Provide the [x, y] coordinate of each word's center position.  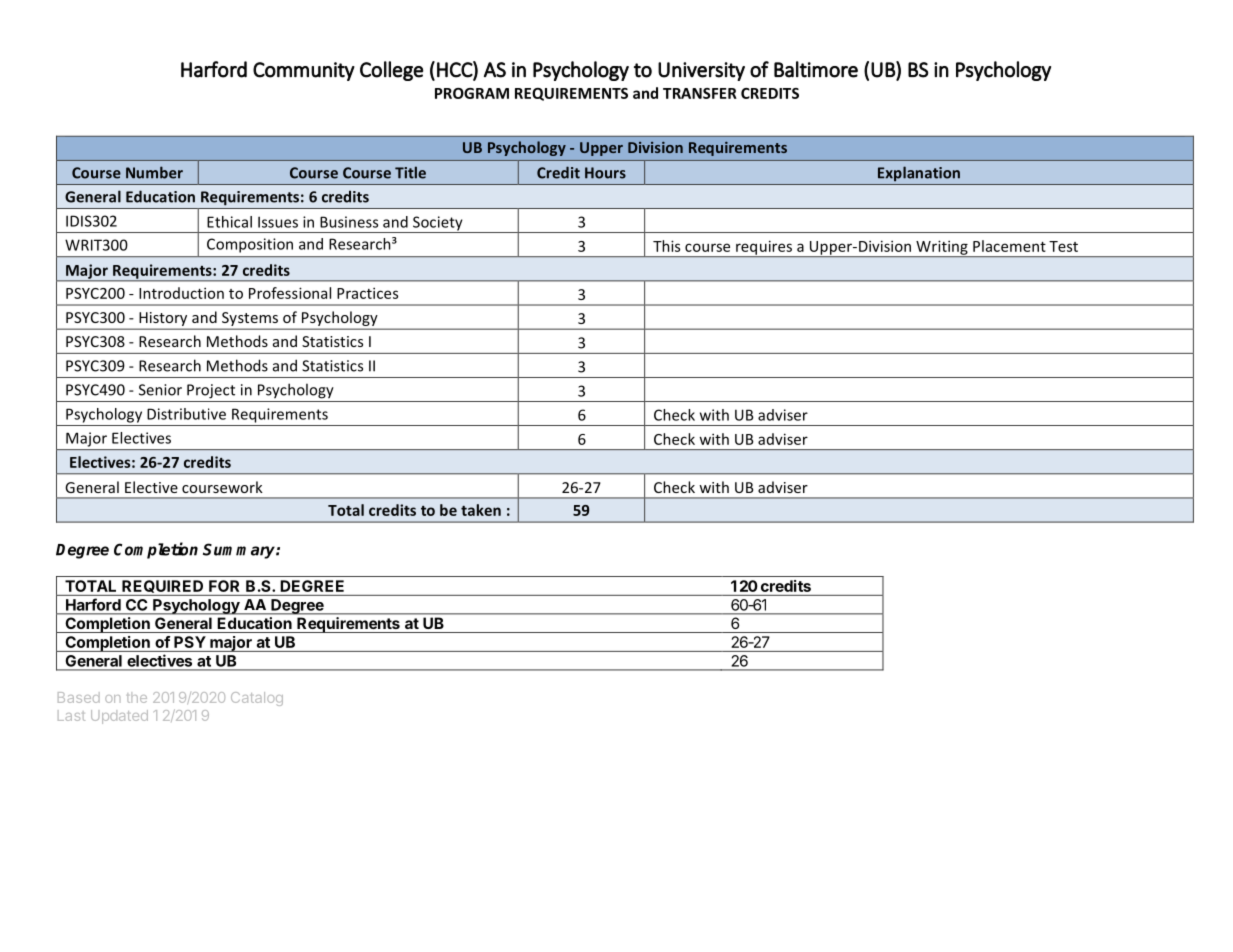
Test [1063, 246]
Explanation [919, 173]
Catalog [257, 699]
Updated [119, 717]
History [163, 319]
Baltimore [816, 69]
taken [481, 510]
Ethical [229, 222]
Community [304, 71]
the [137, 697]
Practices [367, 293]
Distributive [186, 414]
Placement [1009, 246]
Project [211, 391]
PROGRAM [472, 93]
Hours [605, 173]
